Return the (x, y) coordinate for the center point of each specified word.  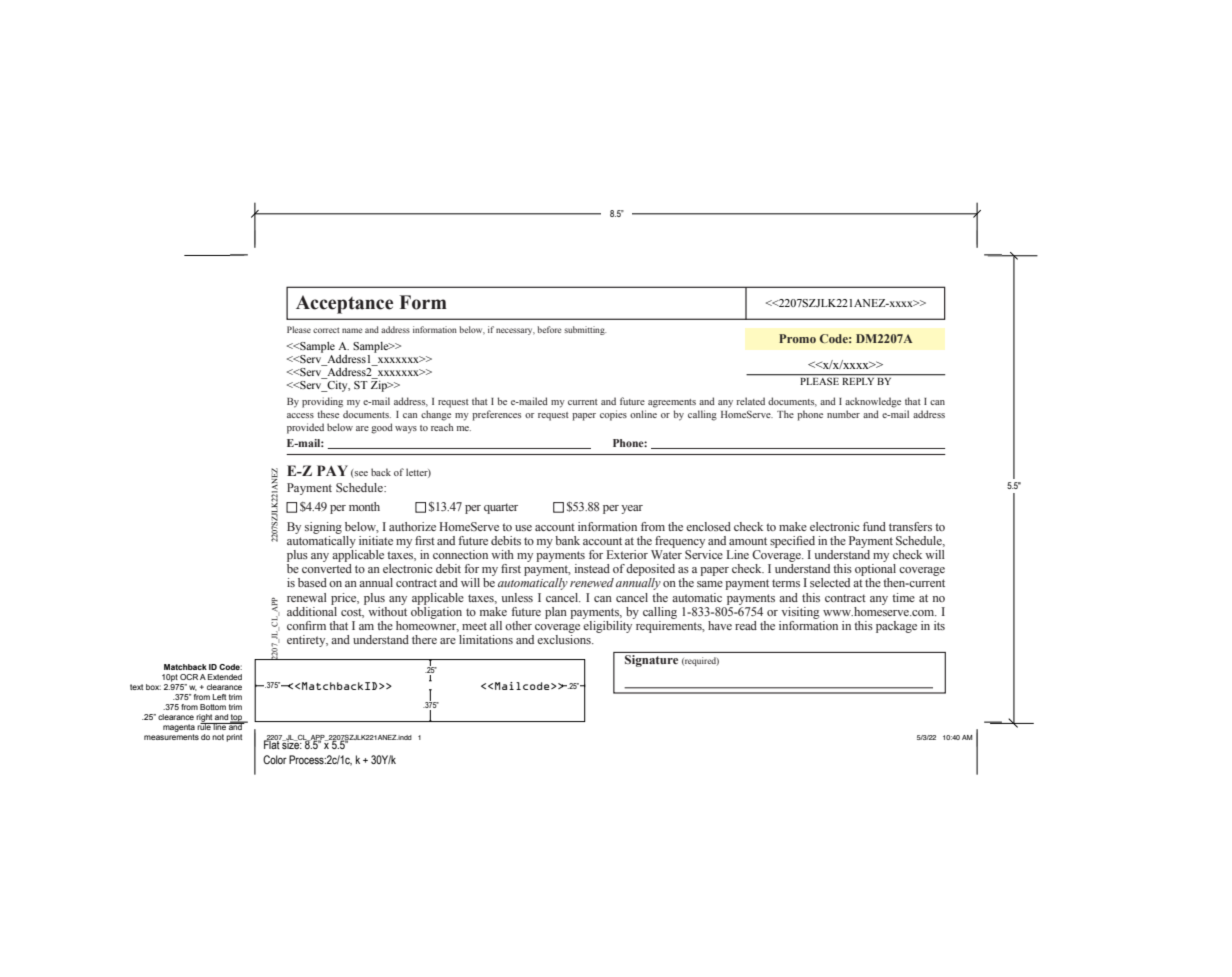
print (234, 738)
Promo (797, 338)
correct (326, 330)
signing (323, 528)
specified (792, 542)
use (523, 528)
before (549, 329)
